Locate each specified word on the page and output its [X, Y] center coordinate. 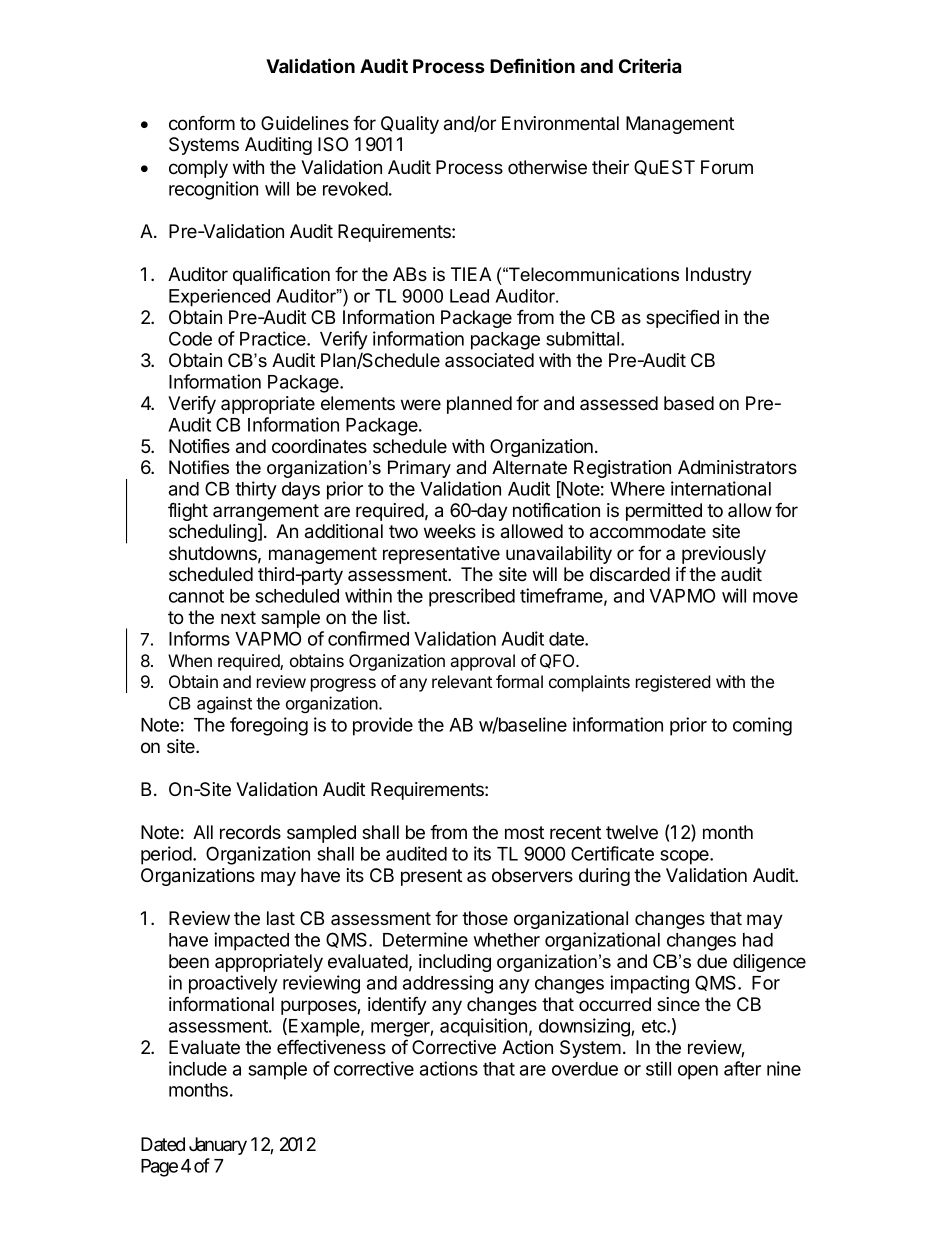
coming [762, 726]
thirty [256, 490]
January [218, 1146]
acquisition [483, 1027]
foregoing [269, 726]
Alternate [529, 467]
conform [202, 123]
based [689, 403]
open [698, 1072]
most [524, 833]
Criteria [650, 65]
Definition [532, 65]
